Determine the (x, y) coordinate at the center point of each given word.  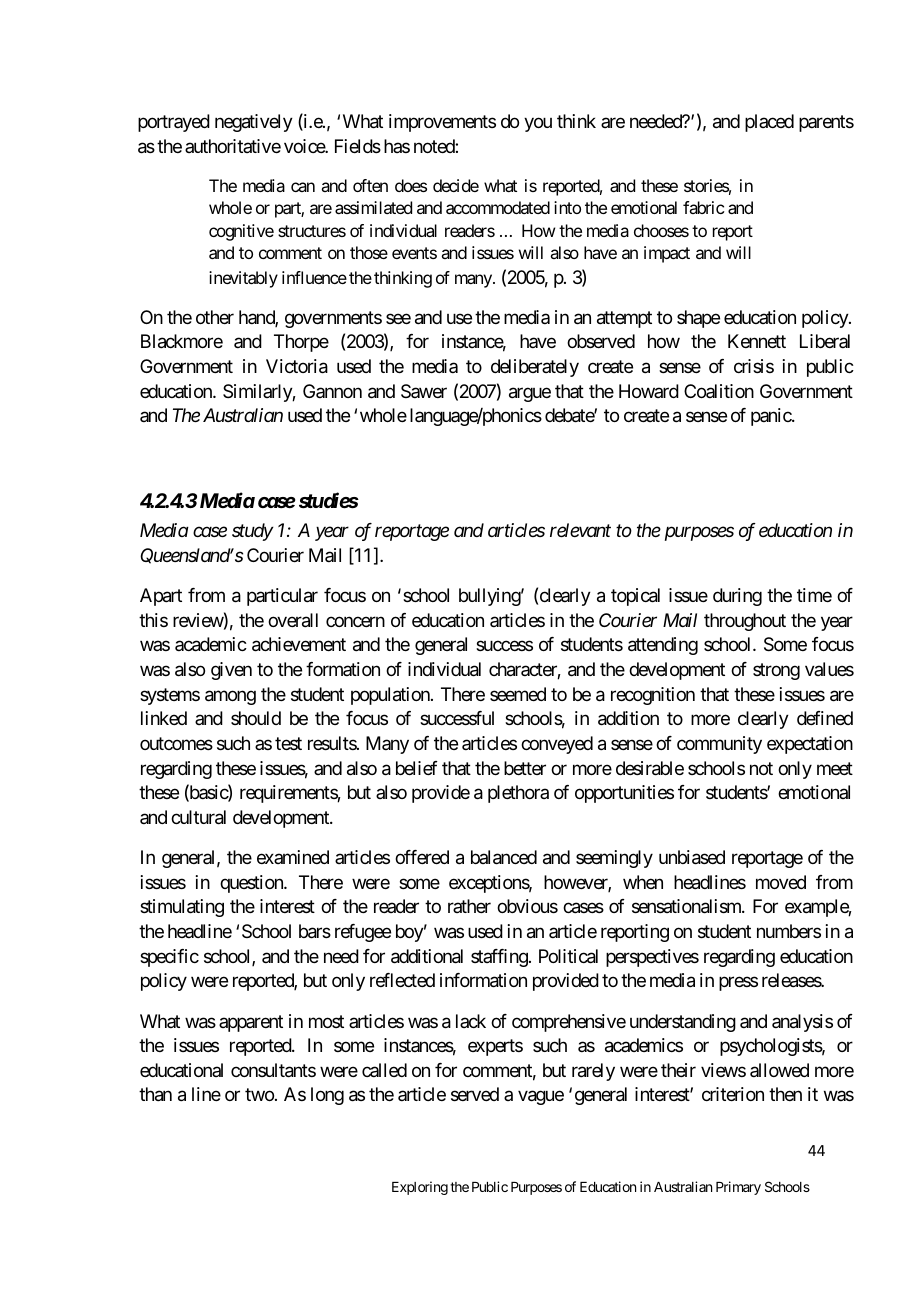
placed (769, 123)
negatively (254, 123)
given (231, 671)
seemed (518, 694)
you (538, 125)
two (259, 1095)
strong (776, 671)
